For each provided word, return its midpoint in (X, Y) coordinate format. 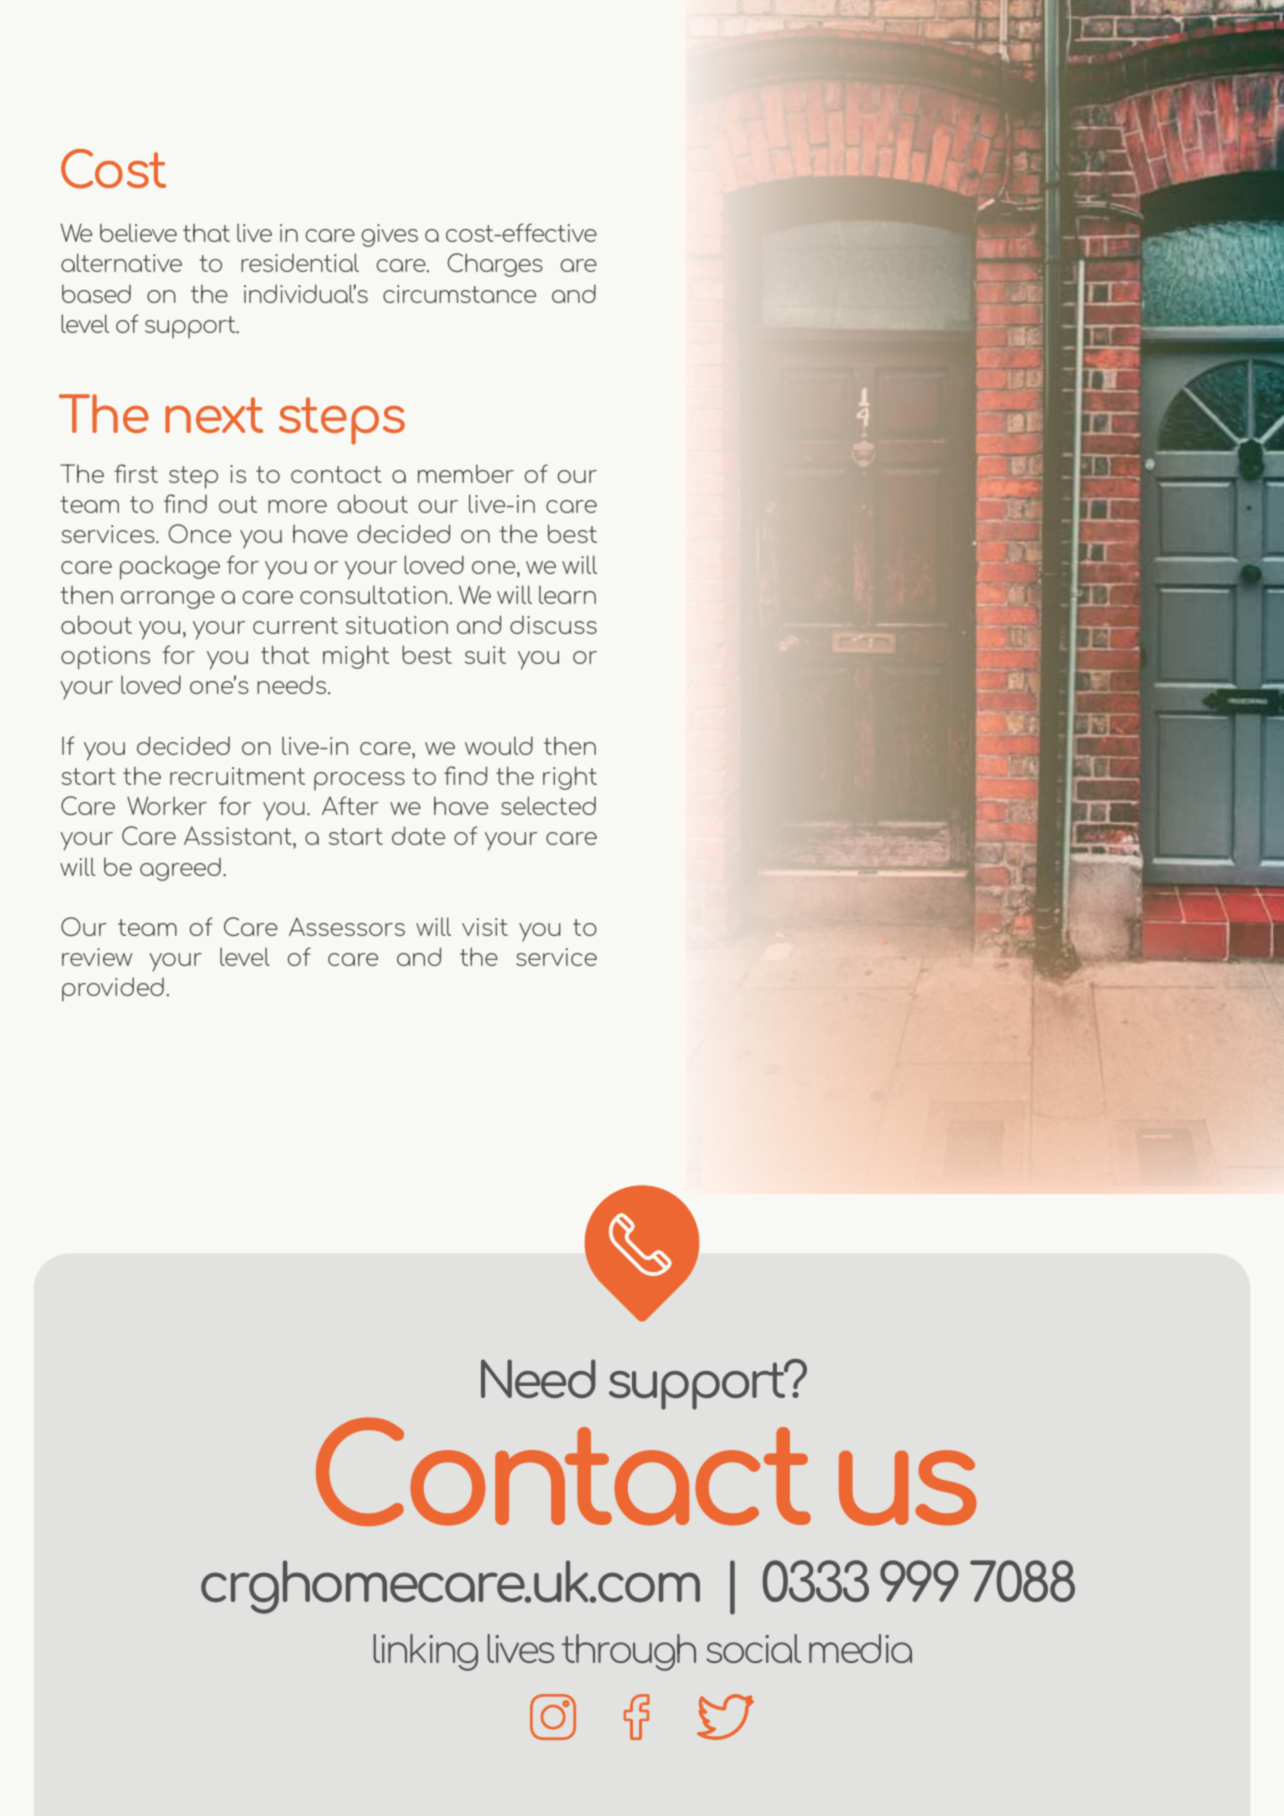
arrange (168, 600)
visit (485, 927)
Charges (495, 265)
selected (548, 805)
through (629, 1652)
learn (567, 594)
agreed (180, 869)
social (753, 1648)
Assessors (347, 926)
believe (138, 232)
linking (425, 1652)
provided (113, 989)
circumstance (459, 294)
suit (485, 655)
